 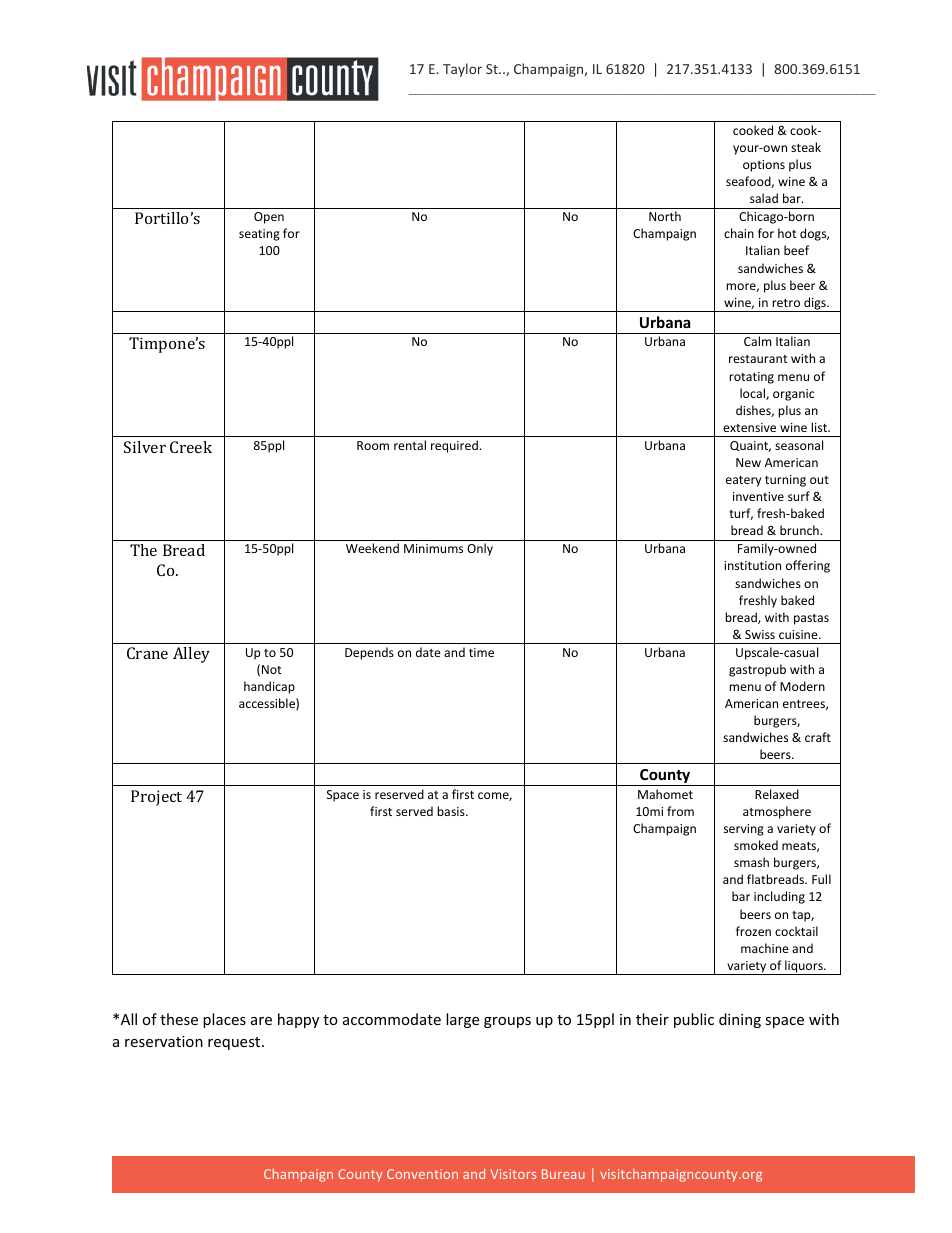 I want to click on craft, so click(x=818, y=737).
